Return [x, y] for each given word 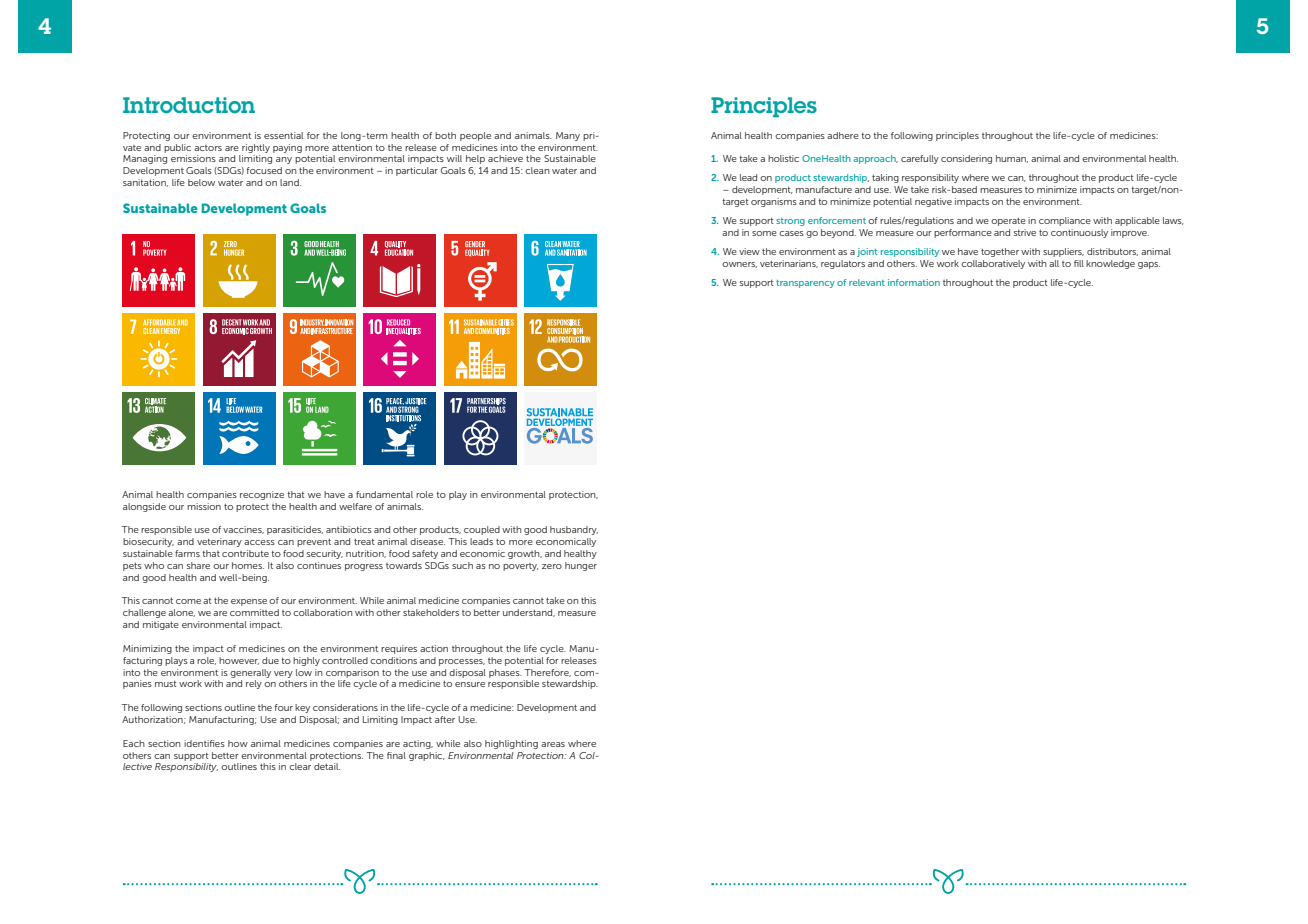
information [914, 282]
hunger [581, 566]
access [259, 542]
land [290, 182]
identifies [204, 743]
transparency [805, 284]
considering [966, 159]
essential [283, 135]
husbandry [574, 530]
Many [568, 136]
